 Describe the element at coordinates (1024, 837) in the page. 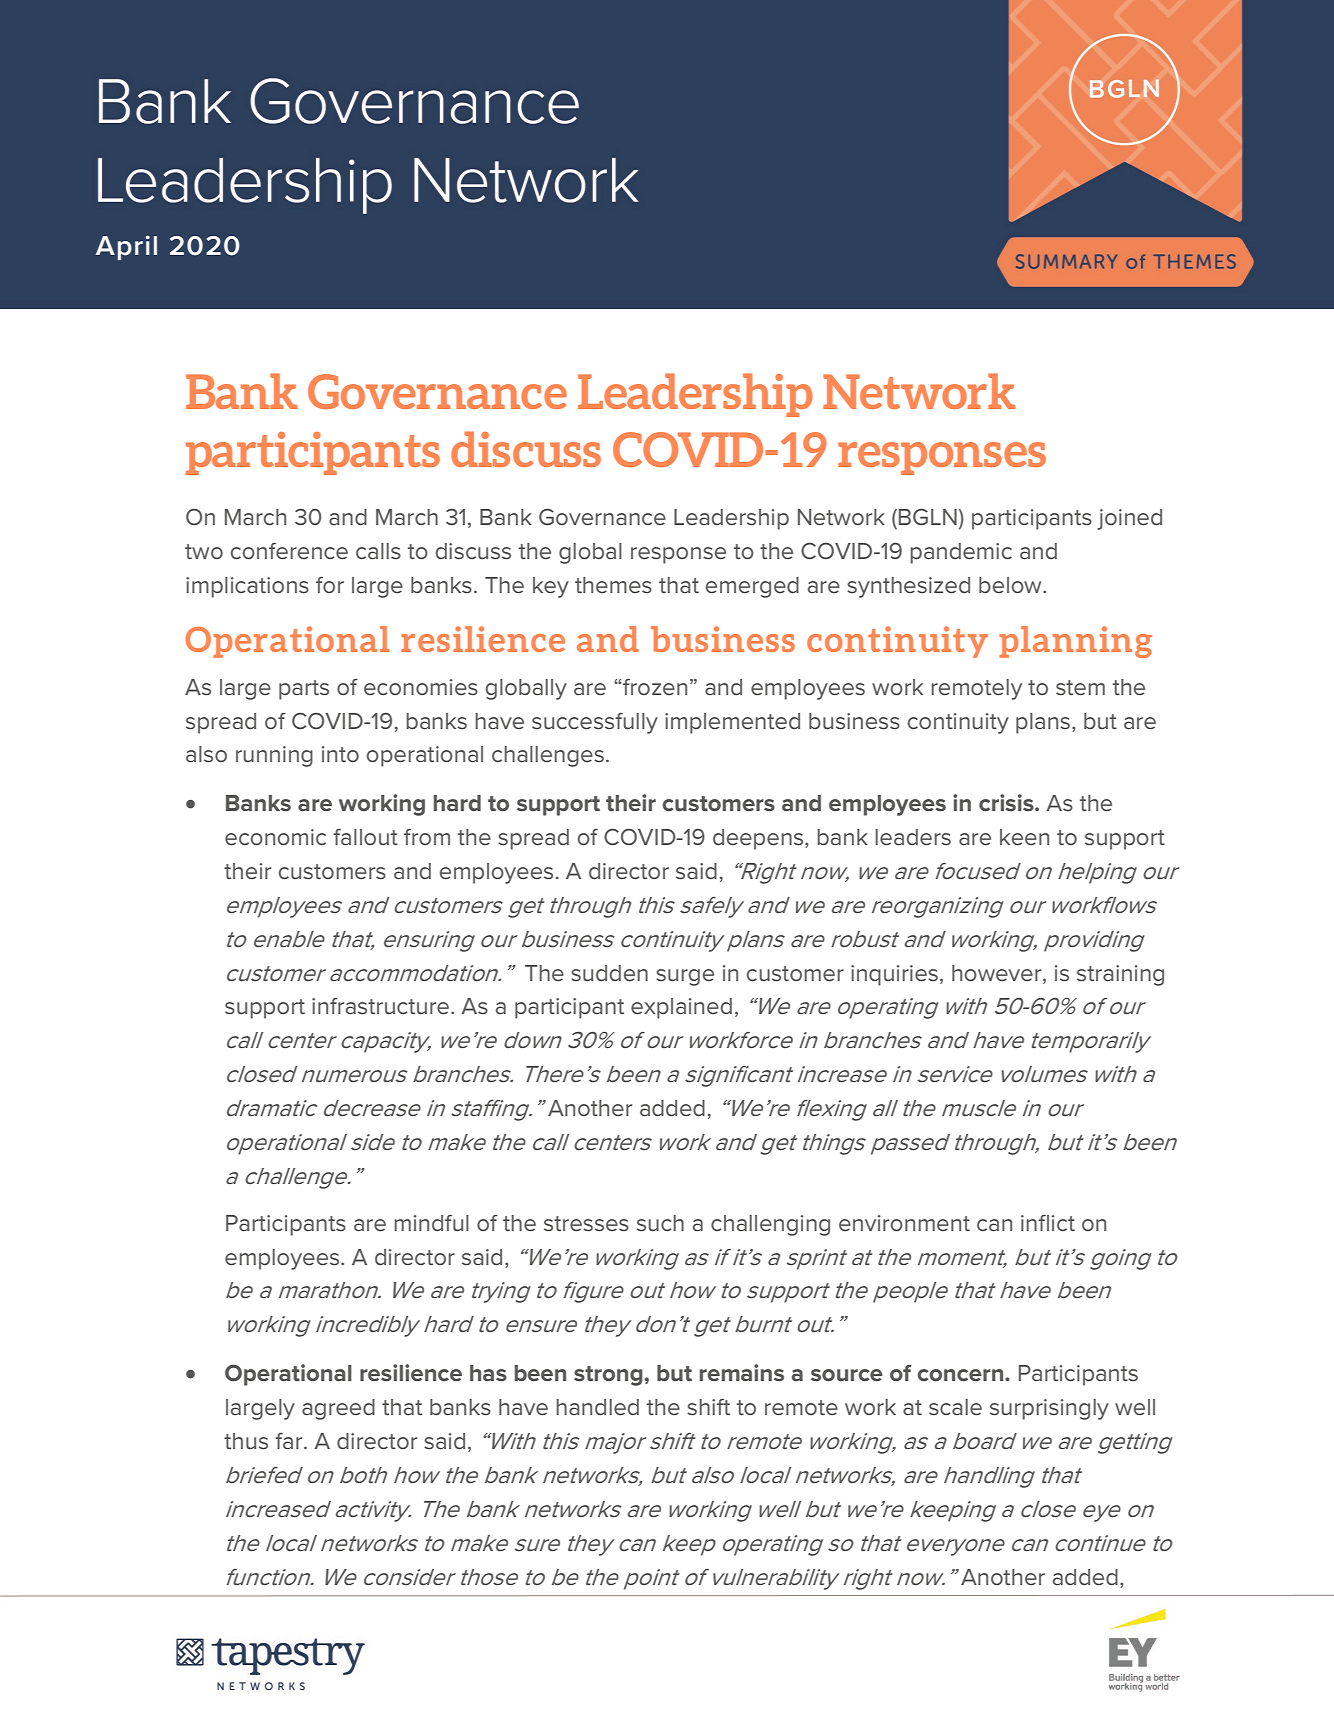

I see `keen` at that location.
